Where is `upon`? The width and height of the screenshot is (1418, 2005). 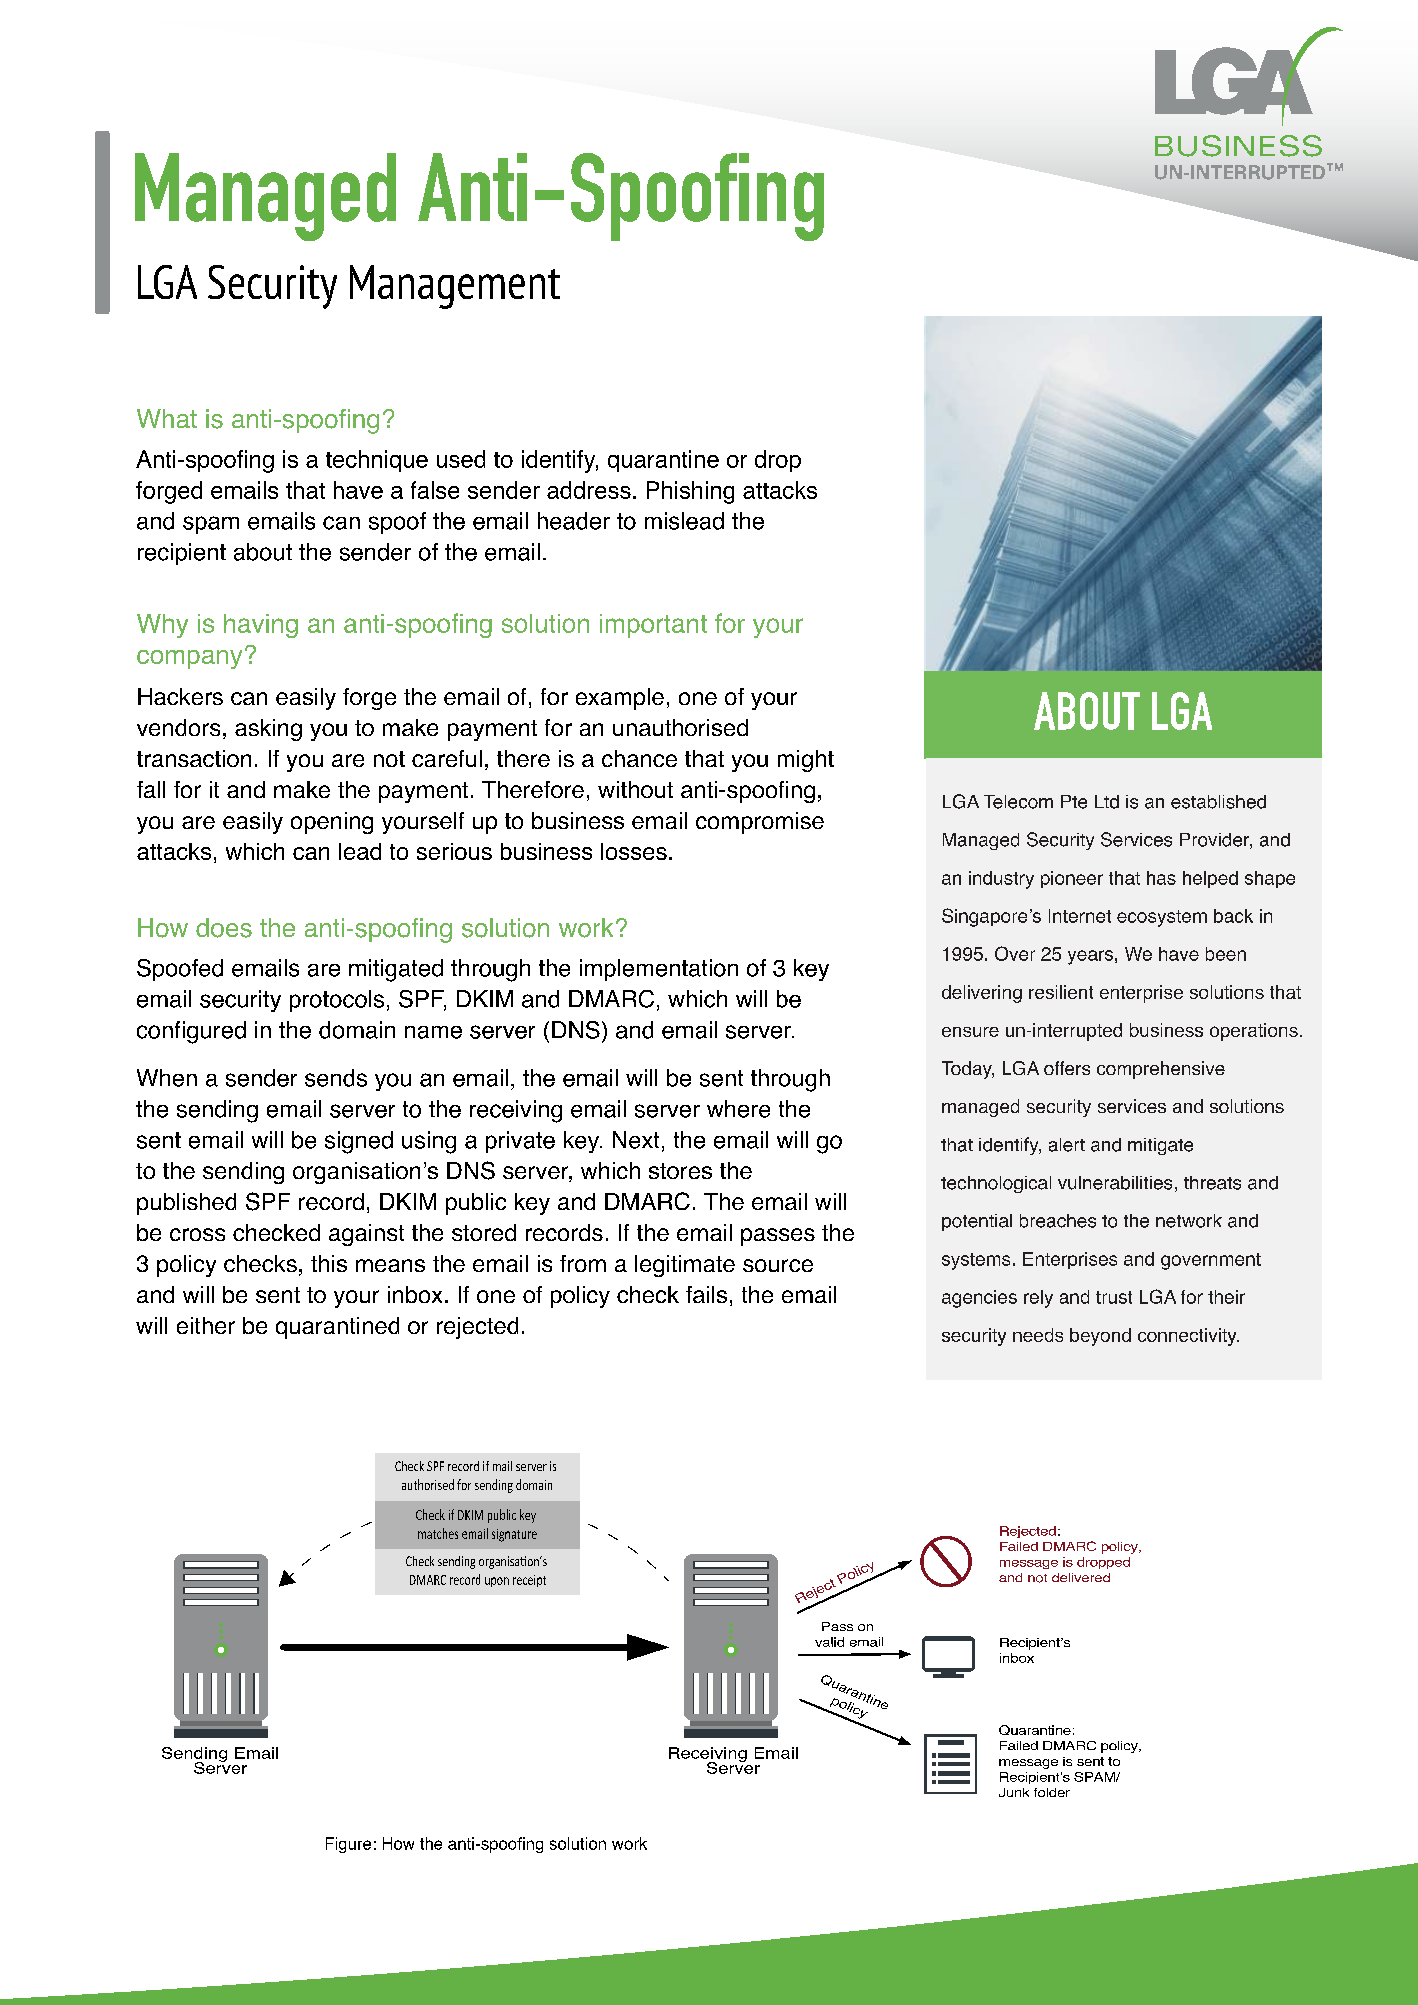
upon is located at coordinates (497, 1582).
